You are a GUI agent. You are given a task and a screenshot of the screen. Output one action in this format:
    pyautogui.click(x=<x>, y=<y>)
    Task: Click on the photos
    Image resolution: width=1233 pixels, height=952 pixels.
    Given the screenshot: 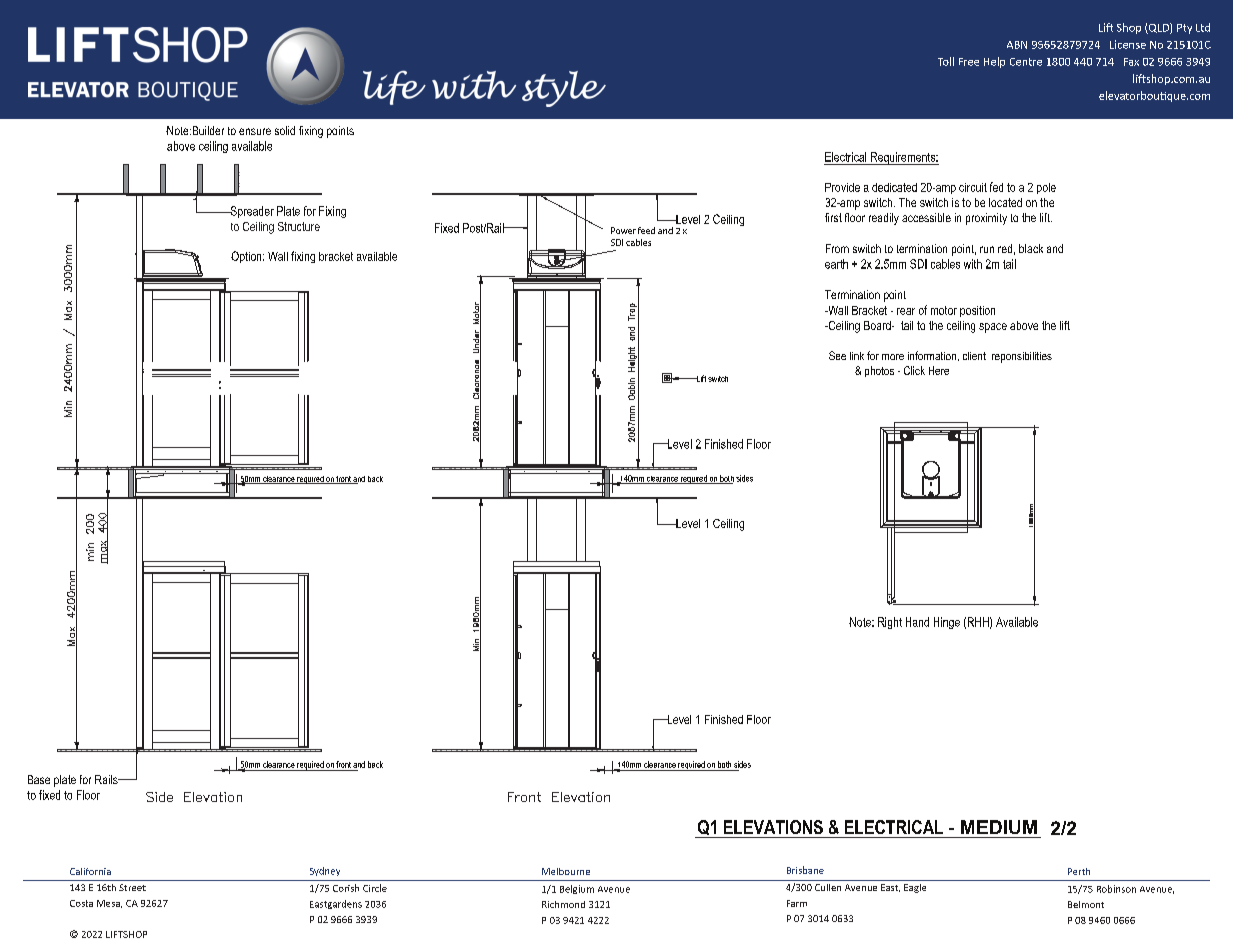 What is the action you would take?
    pyautogui.click(x=879, y=371)
